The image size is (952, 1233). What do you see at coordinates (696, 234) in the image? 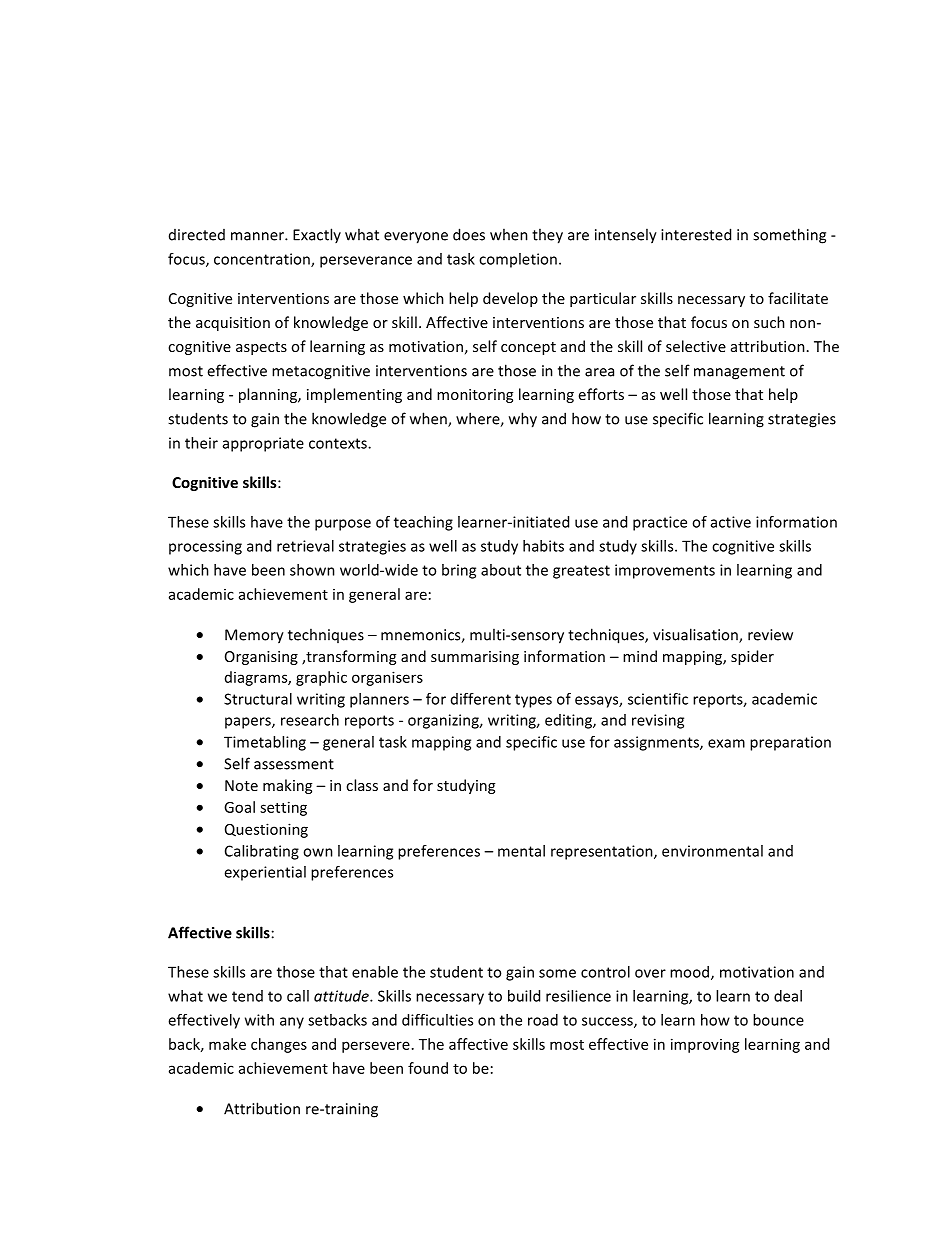
I see `interested` at bounding box center [696, 234].
